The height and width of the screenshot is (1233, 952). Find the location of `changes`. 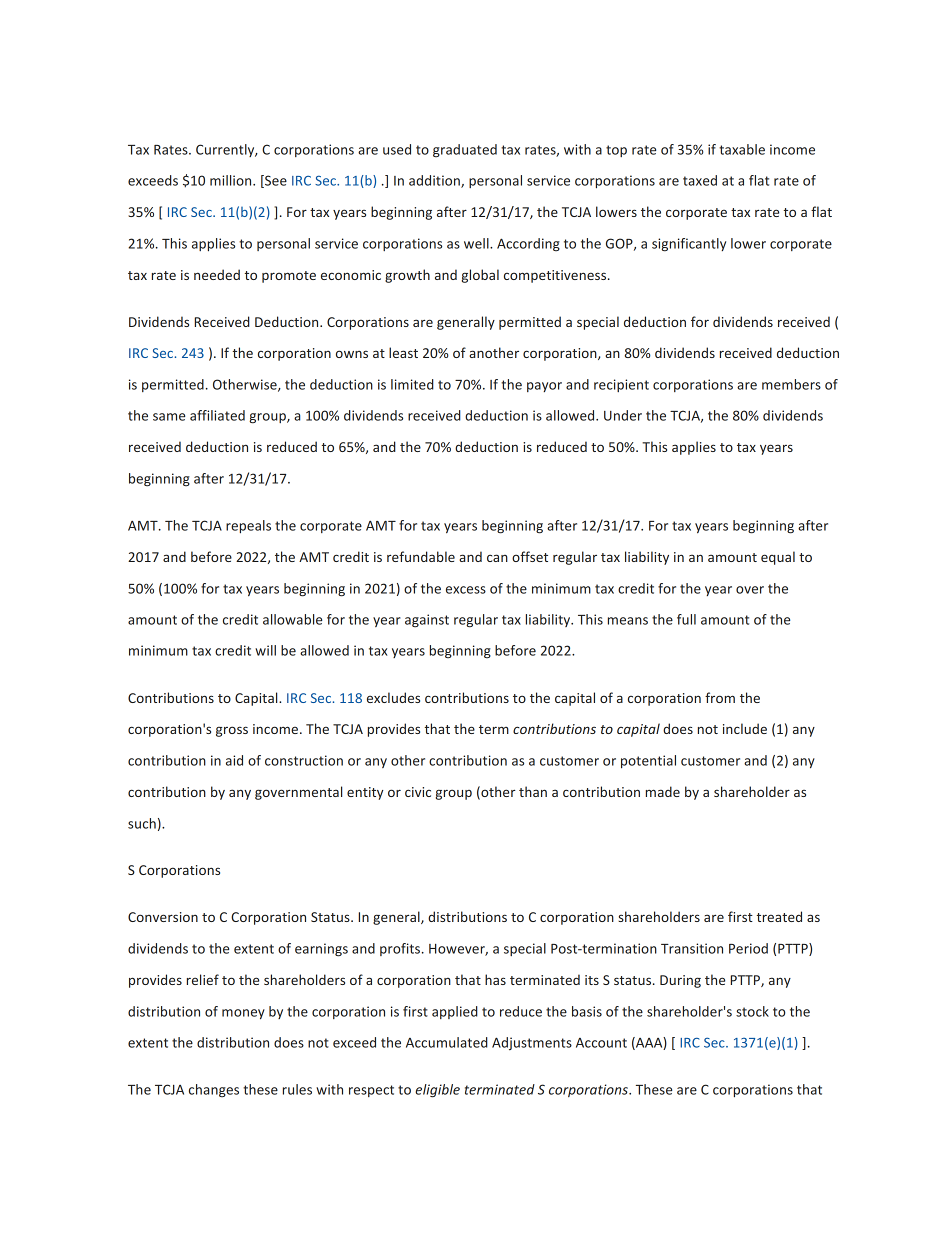

changes is located at coordinates (214, 1091).
